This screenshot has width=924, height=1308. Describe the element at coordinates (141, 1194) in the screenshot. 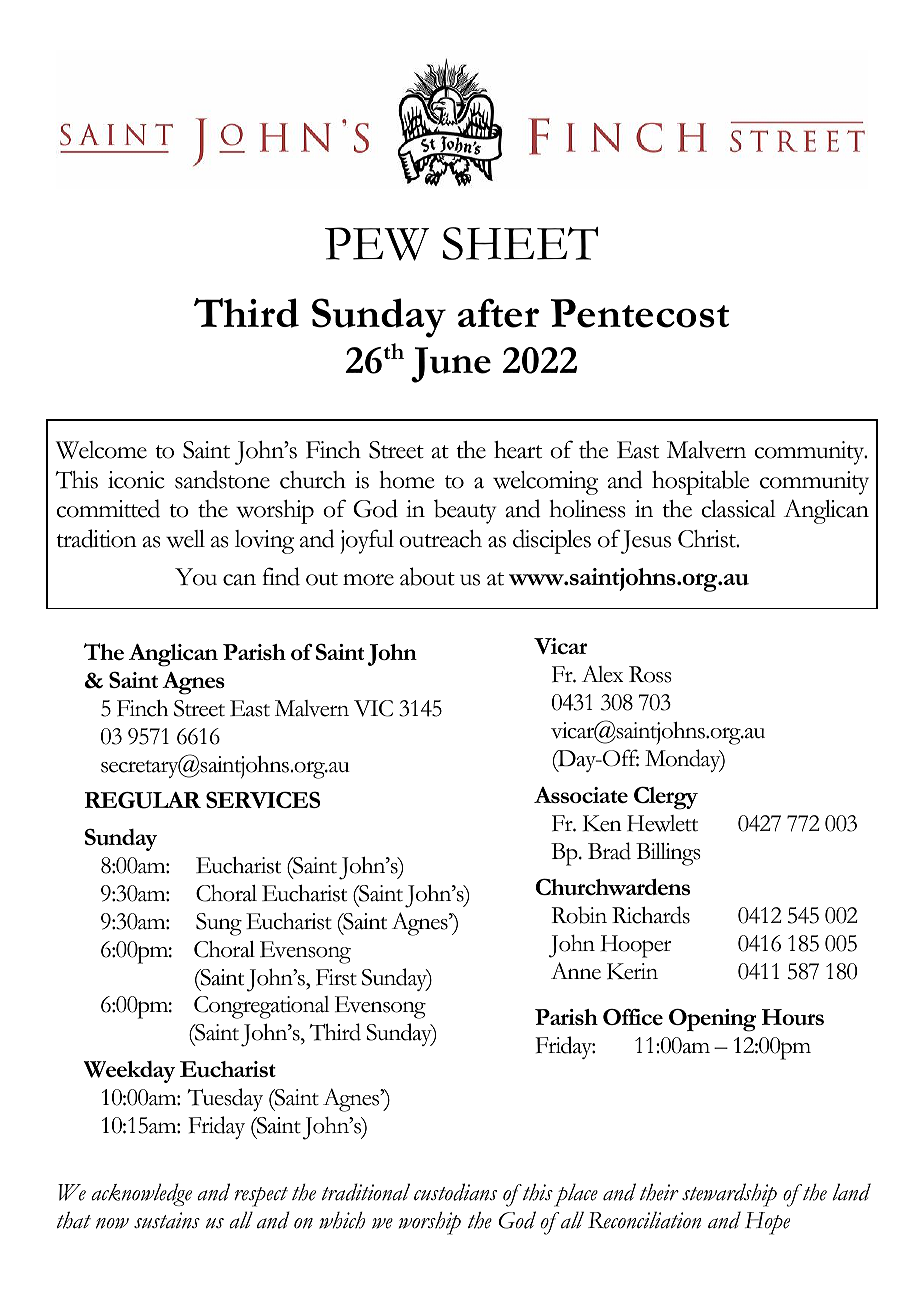

I see `acknowledge` at that location.
